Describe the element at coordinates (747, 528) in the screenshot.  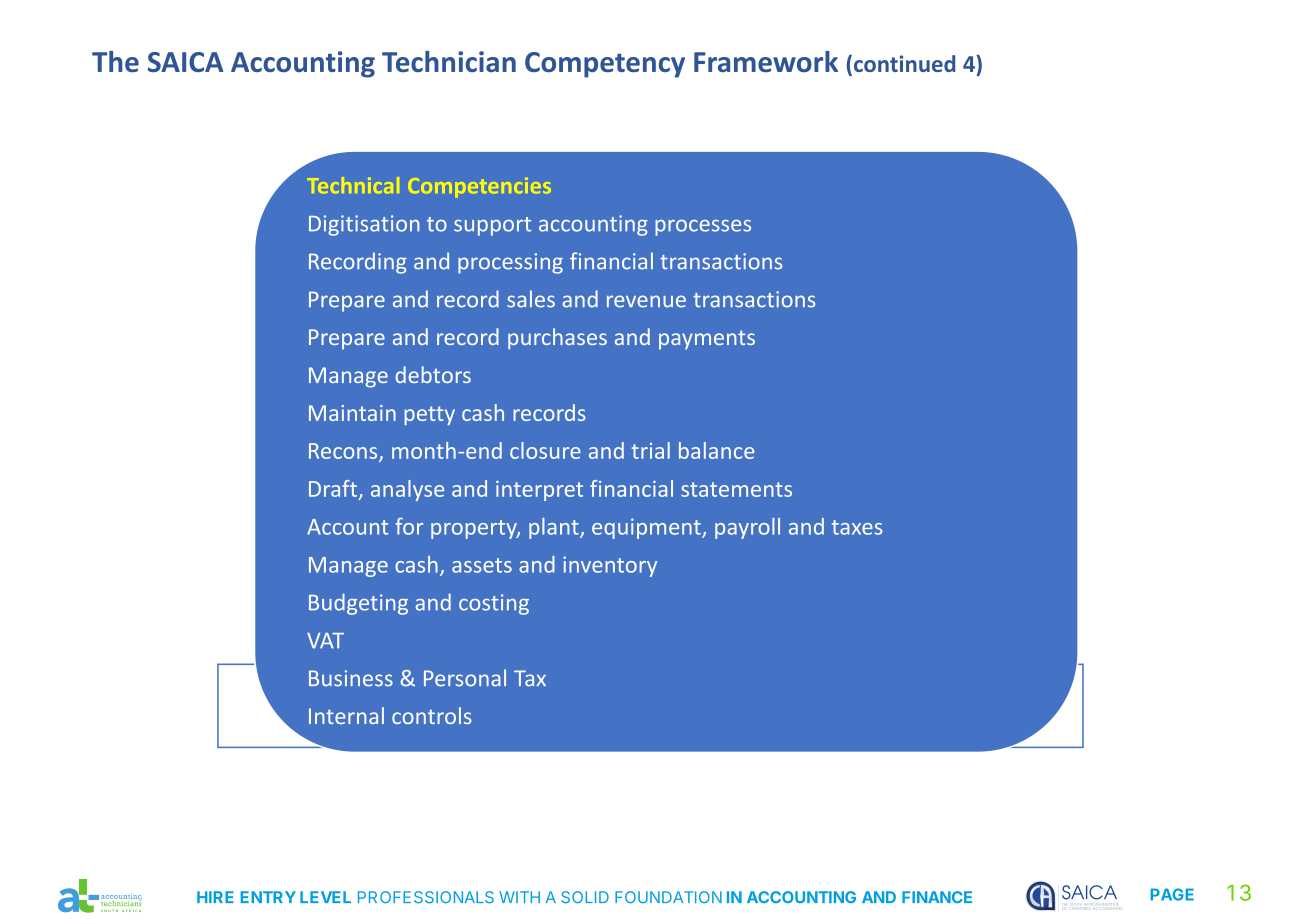
I see `payroll` at that location.
